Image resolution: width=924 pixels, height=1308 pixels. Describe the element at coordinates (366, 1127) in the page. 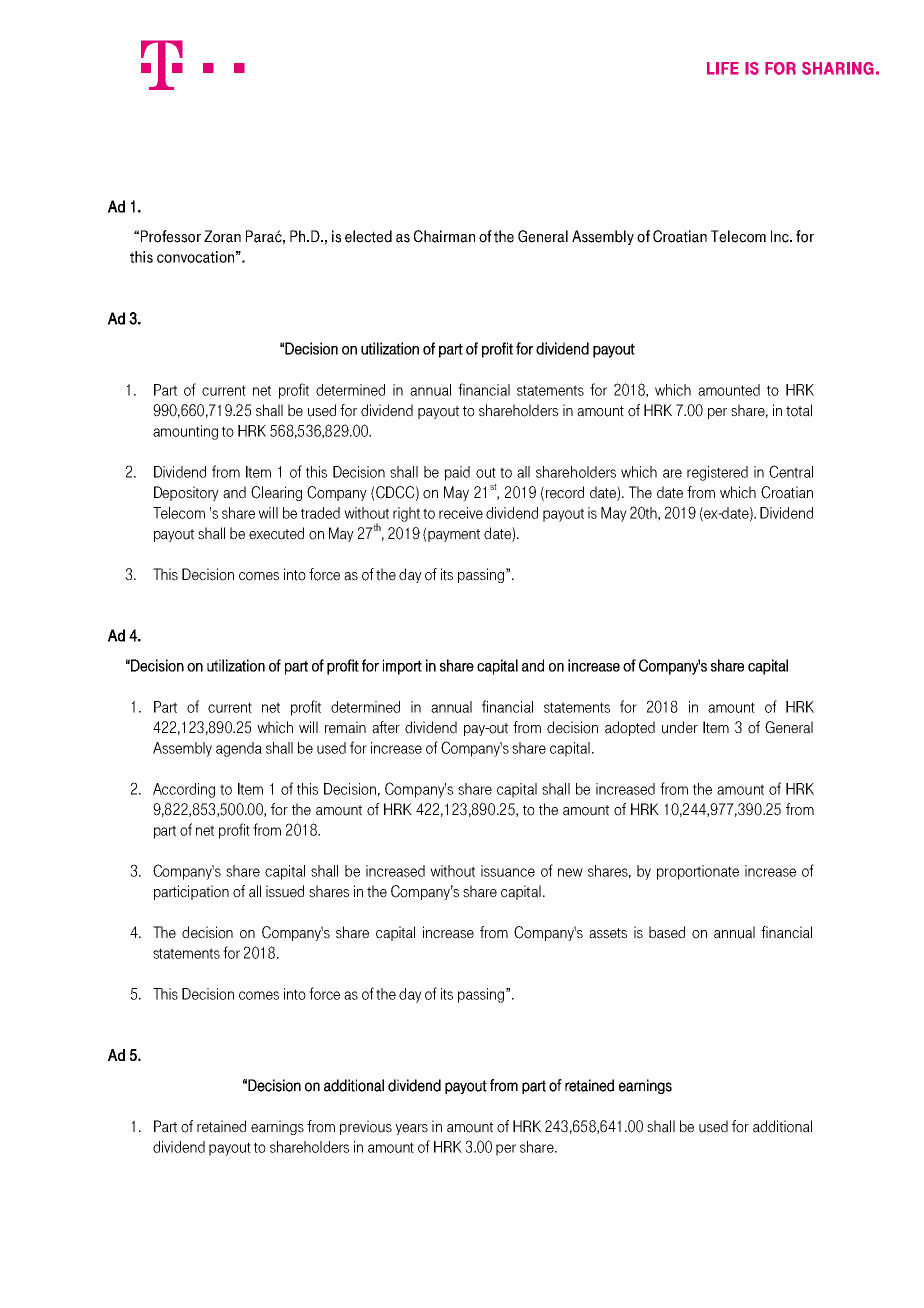

I see `previous` at that location.
